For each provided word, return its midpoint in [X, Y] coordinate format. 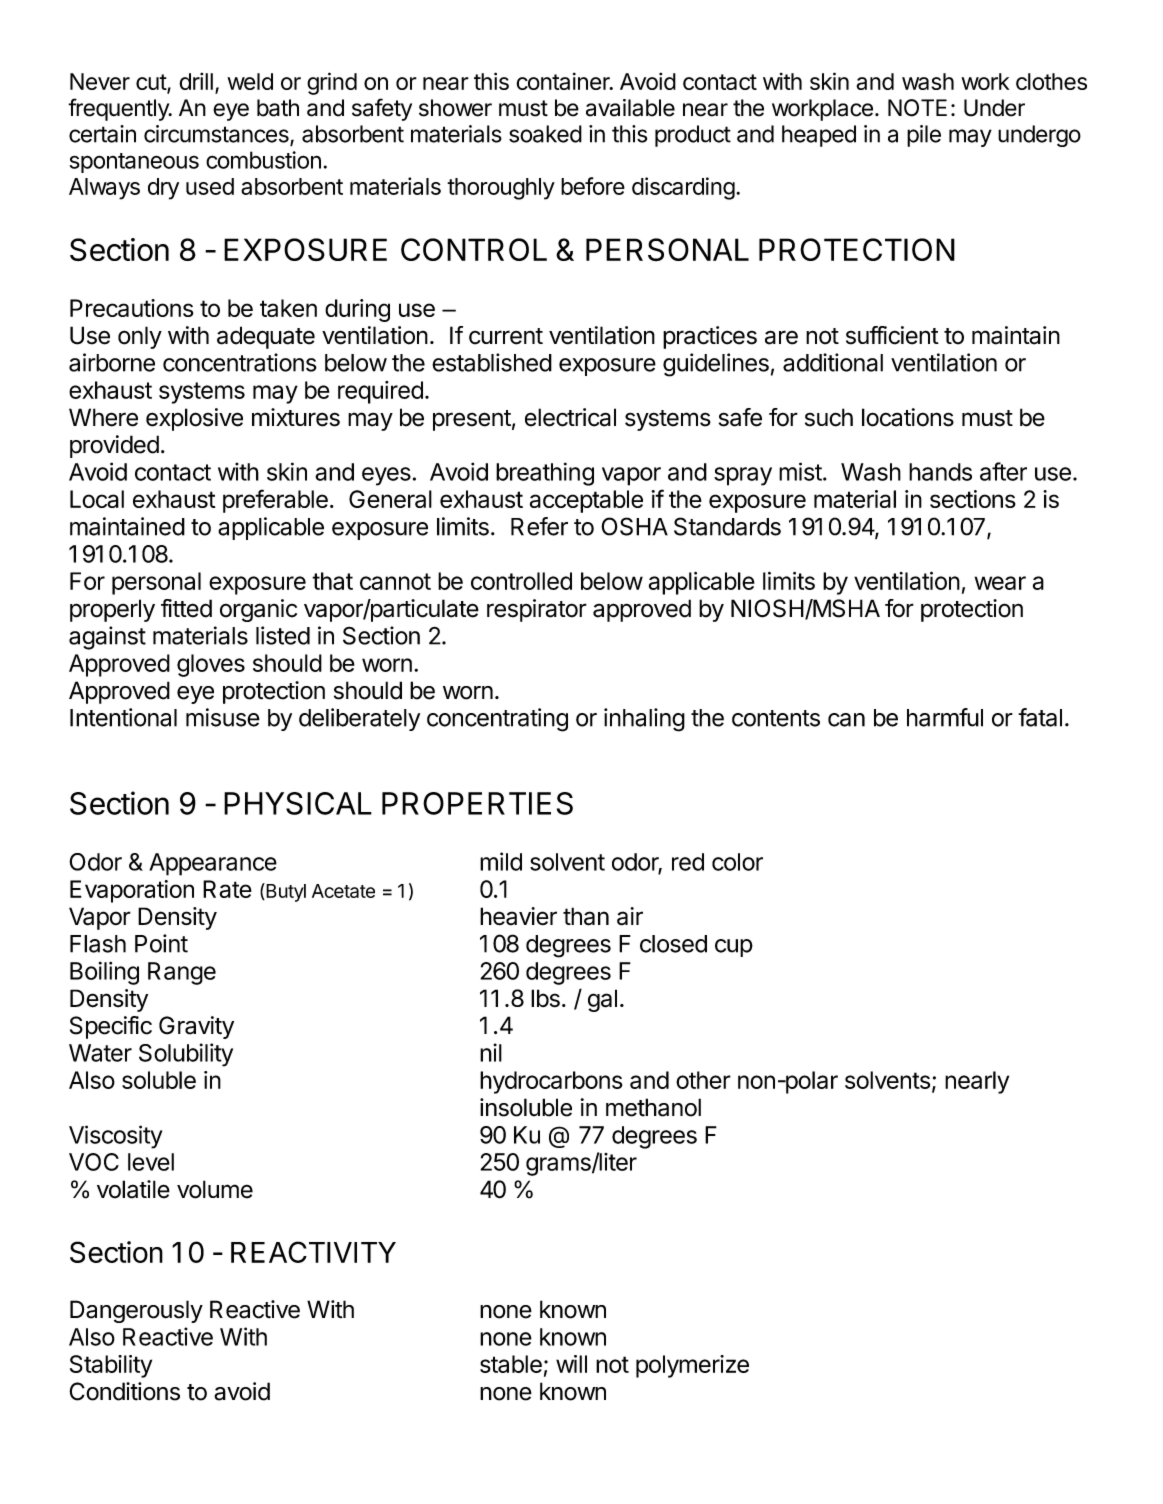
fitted [186, 608]
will [571, 1364]
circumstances [217, 135]
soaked [545, 134]
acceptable [586, 501]
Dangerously [136, 1311]
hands [940, 472]
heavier [518, 916]
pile [924, 136]
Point [161, 943]
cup [734, 948]
